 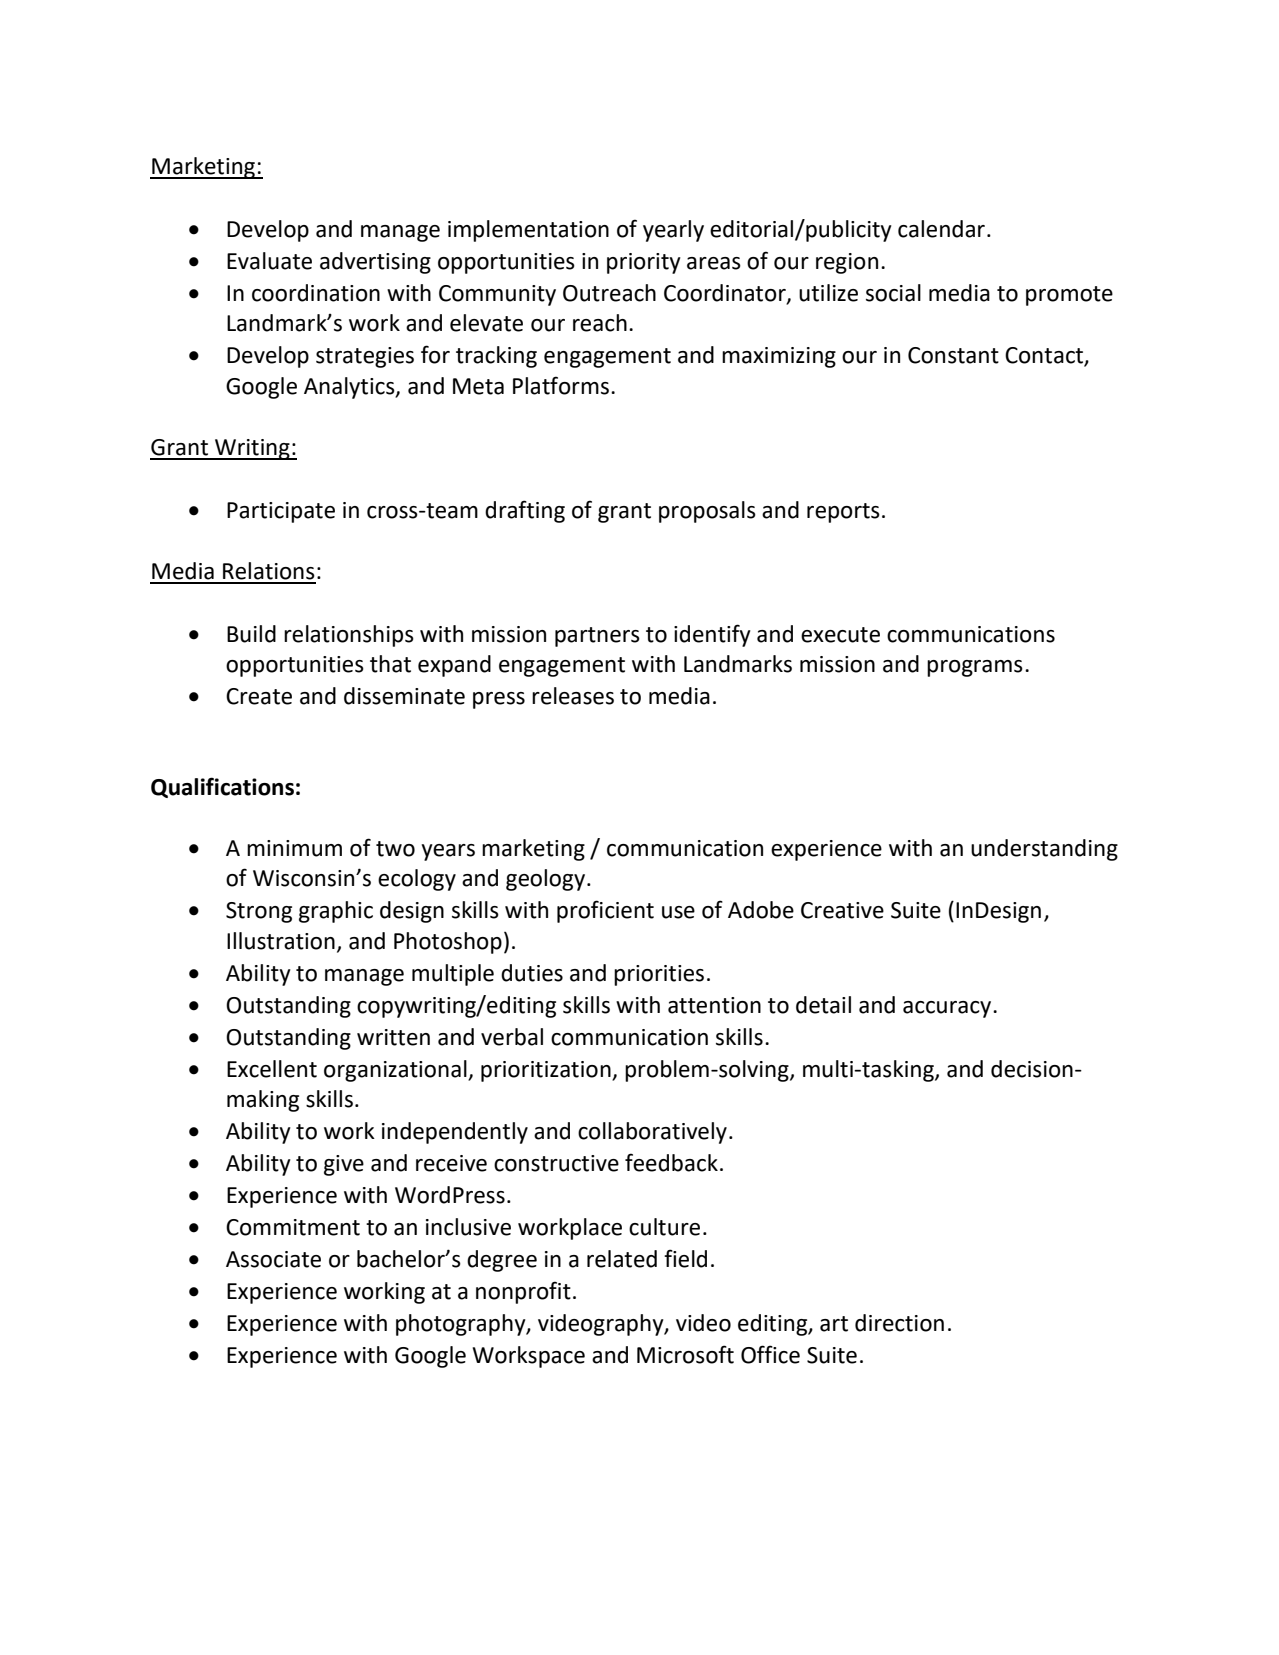 What do you see at coordinates (893, 293) in the document?
I see `social` at bounding box center [893, 293].
